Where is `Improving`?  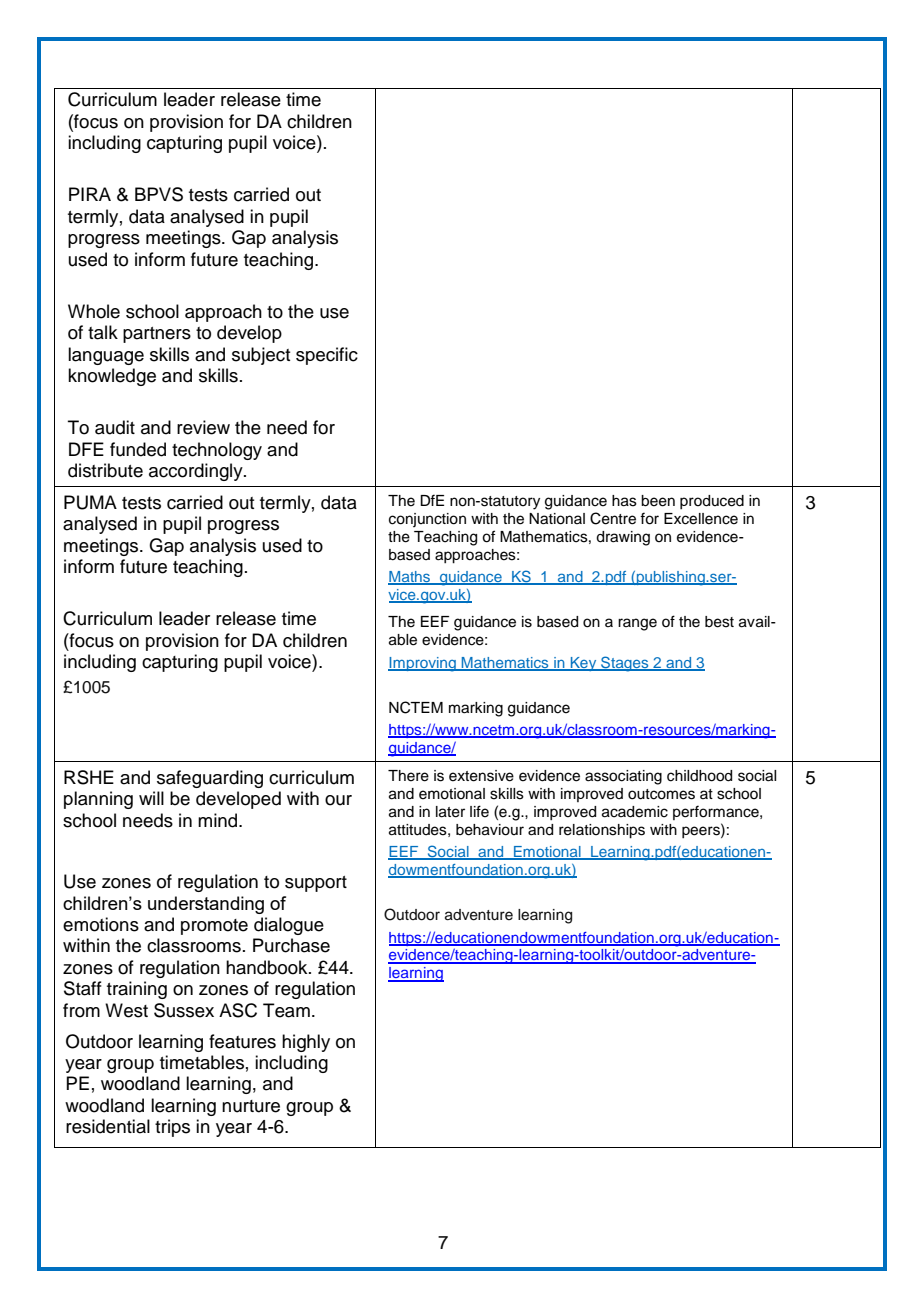
Improving is located at coordinates (423, 664).
